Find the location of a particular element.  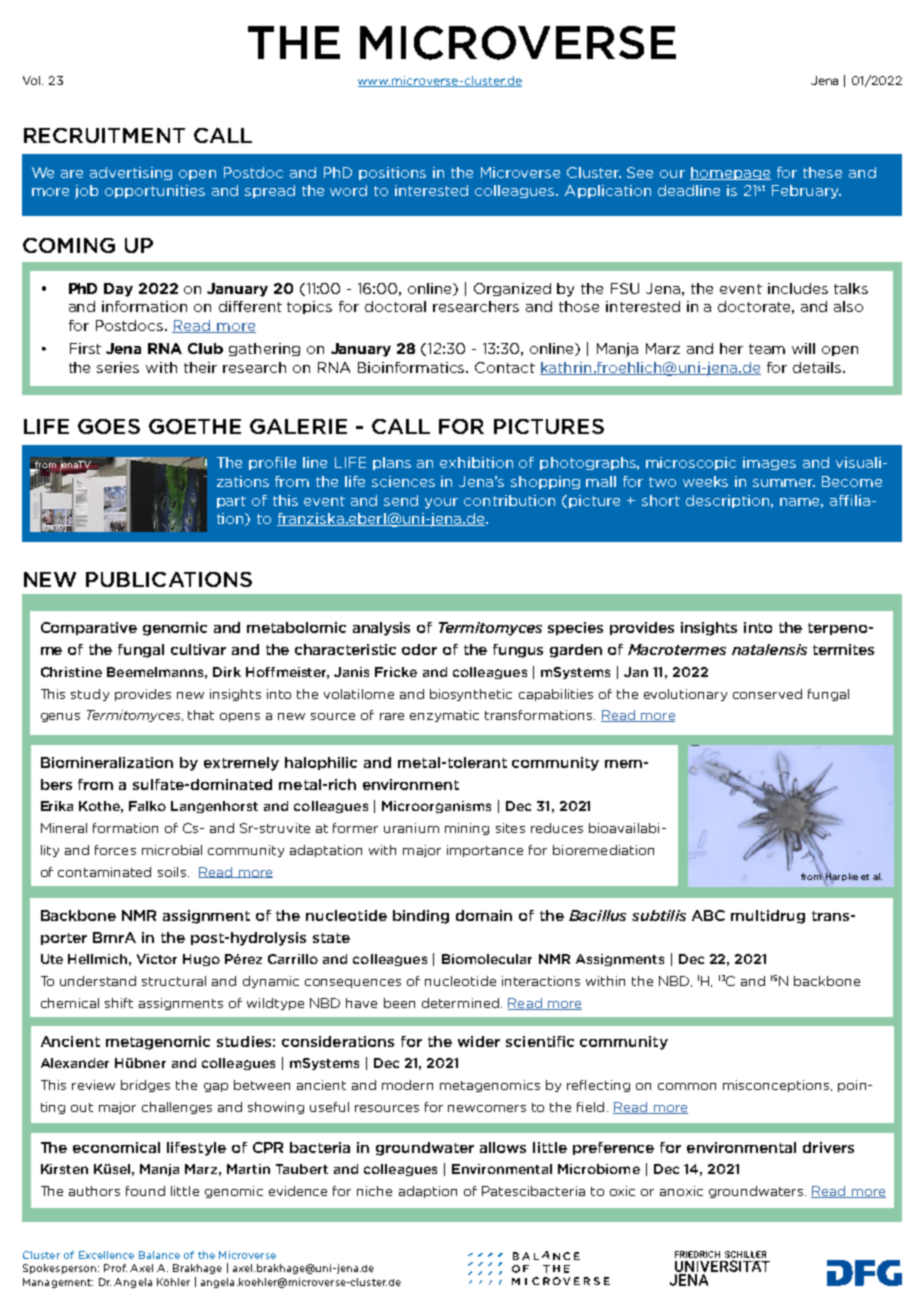

homepage is located at coordinates (730, 173).
